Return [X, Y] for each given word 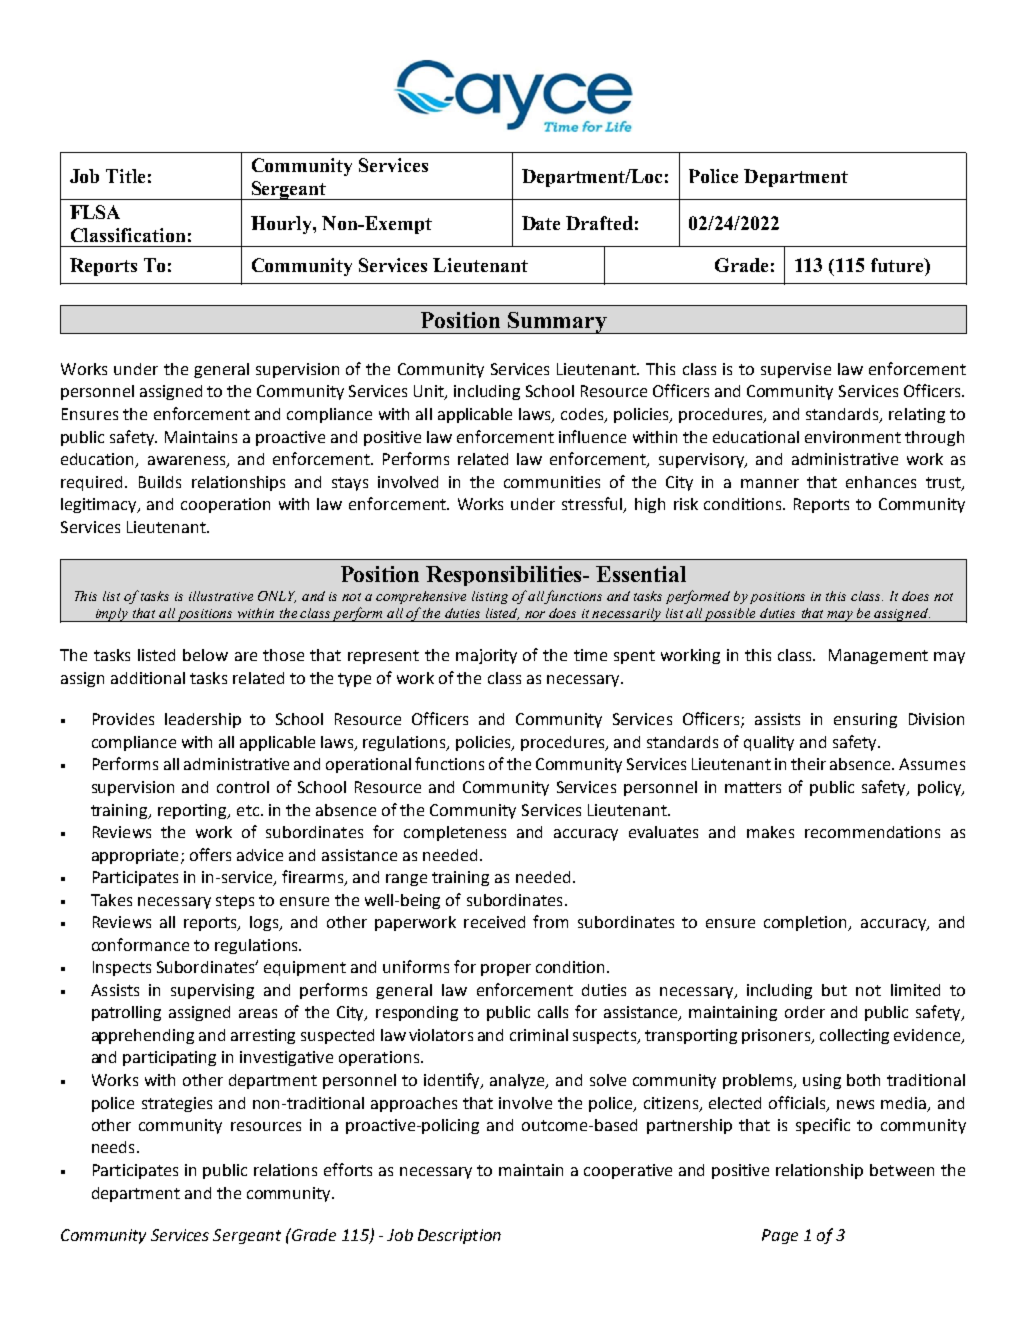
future [898, 265]
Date [541, 223]
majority [486, 656]
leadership [203, 720]
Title [125, 176]
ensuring [865, 720]
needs [113, 1147]
